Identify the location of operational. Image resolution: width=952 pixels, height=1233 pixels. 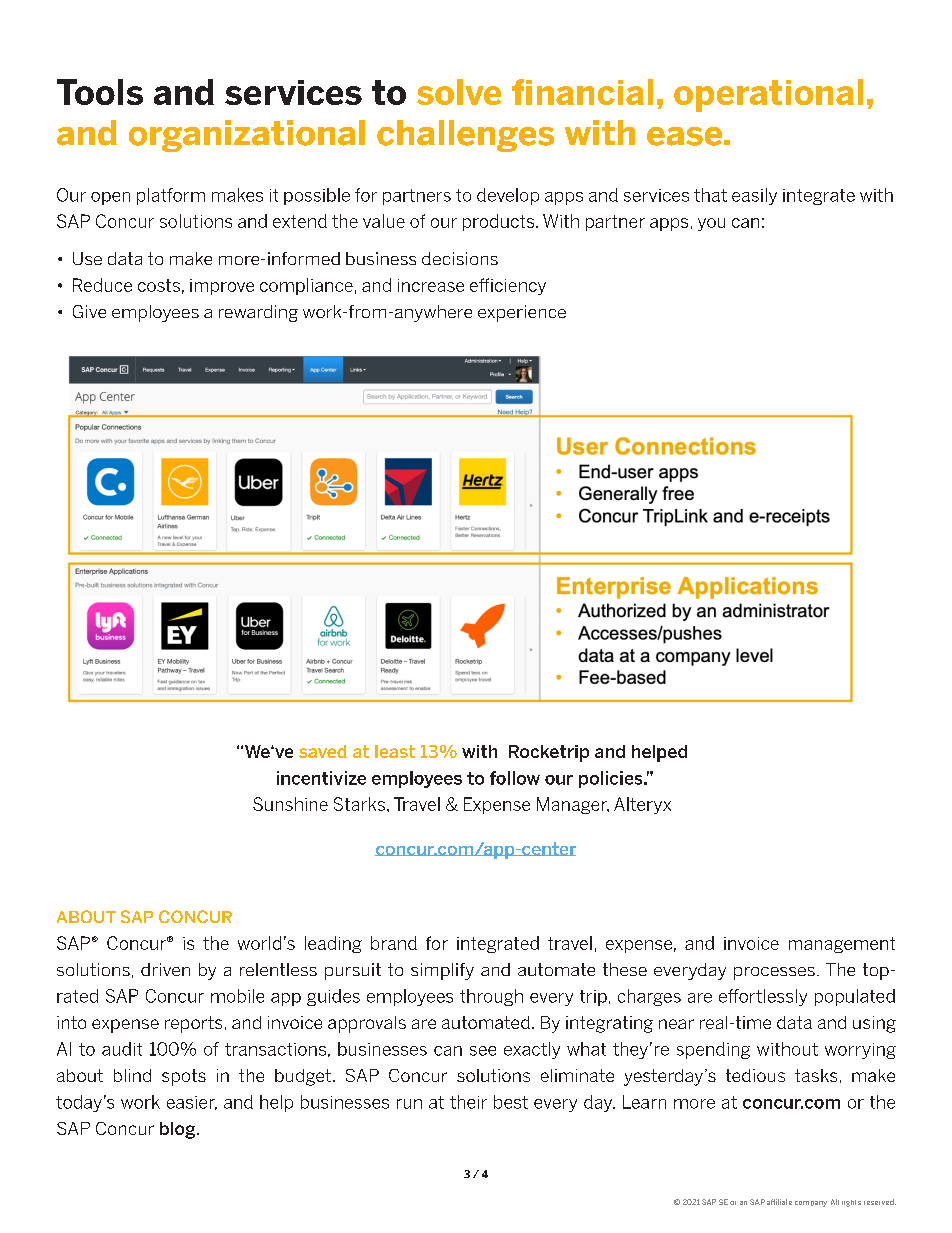
(768, 95).
